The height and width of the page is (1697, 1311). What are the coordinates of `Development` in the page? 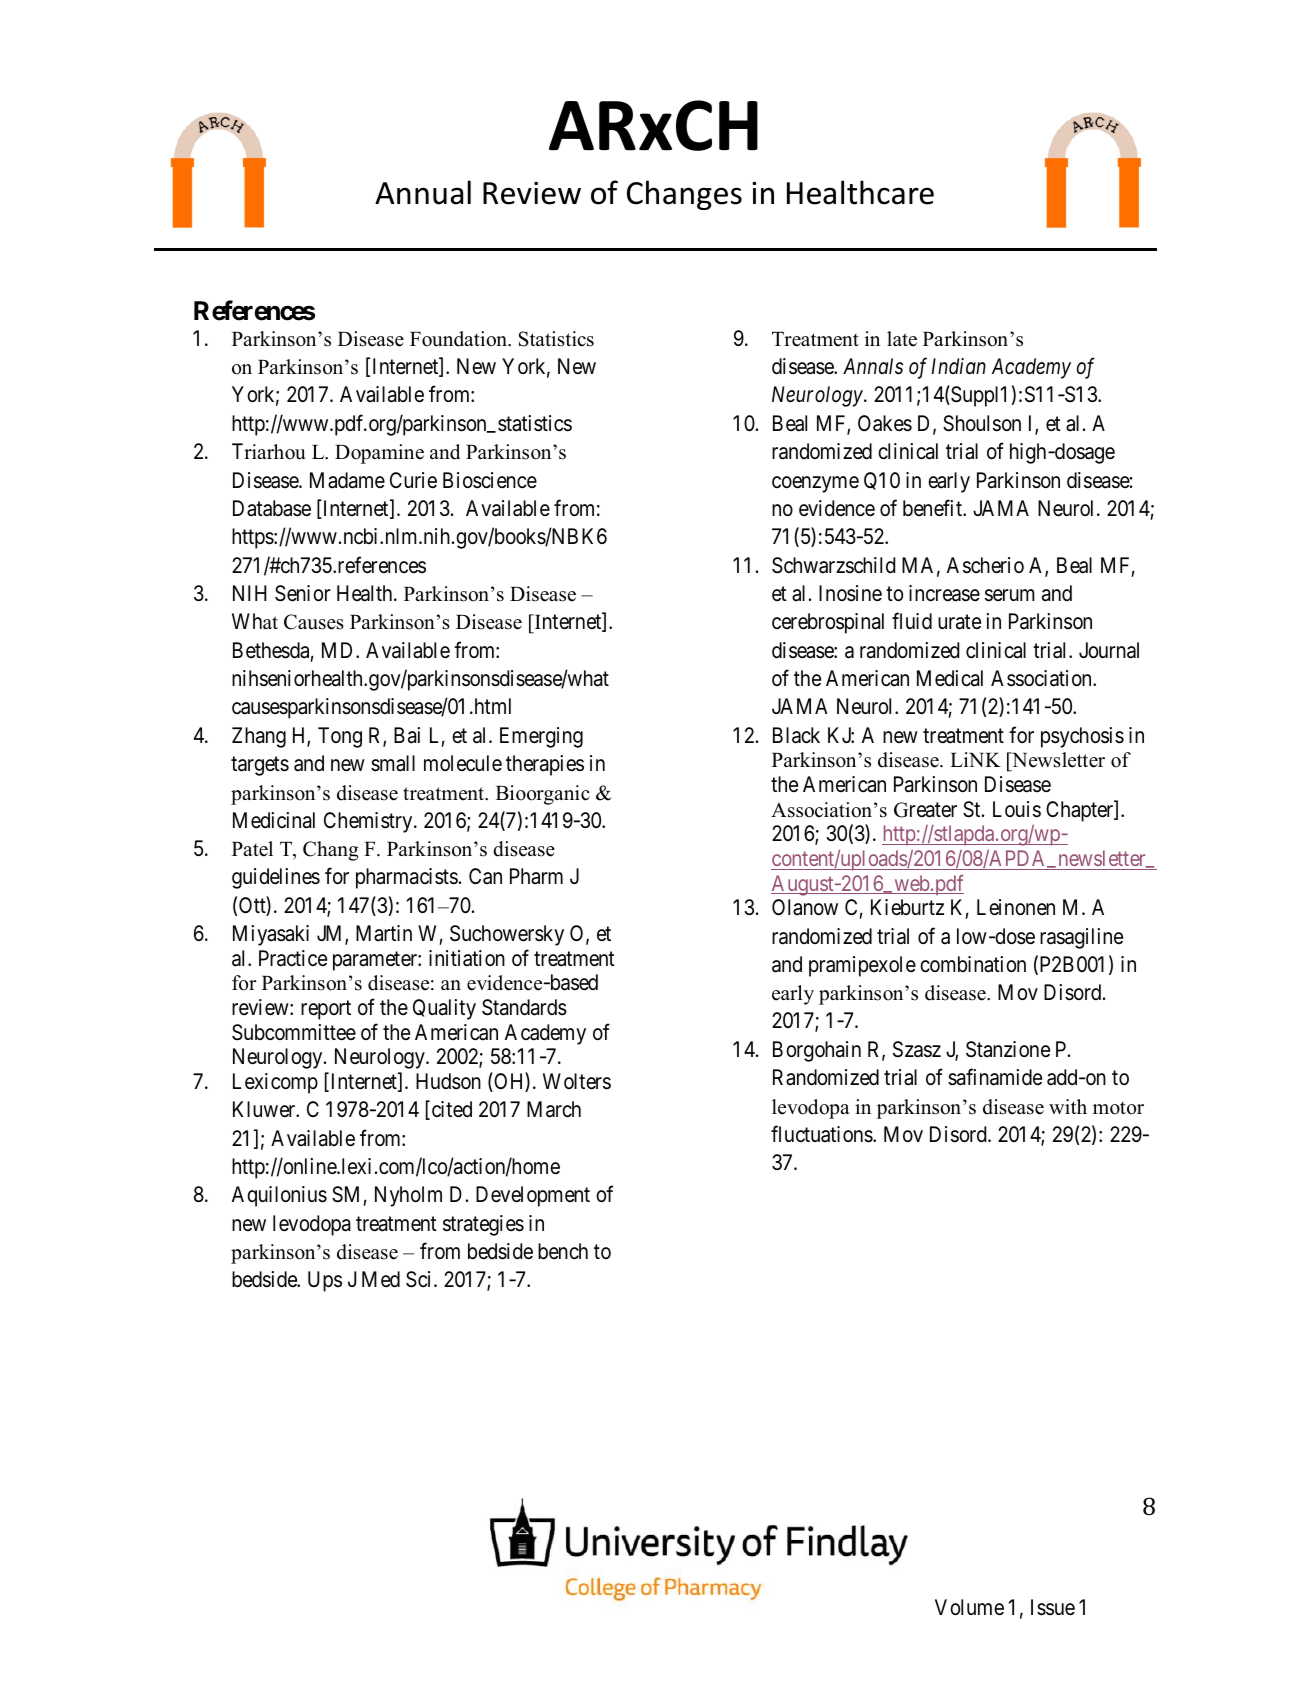 It's located at (533, 1196).
